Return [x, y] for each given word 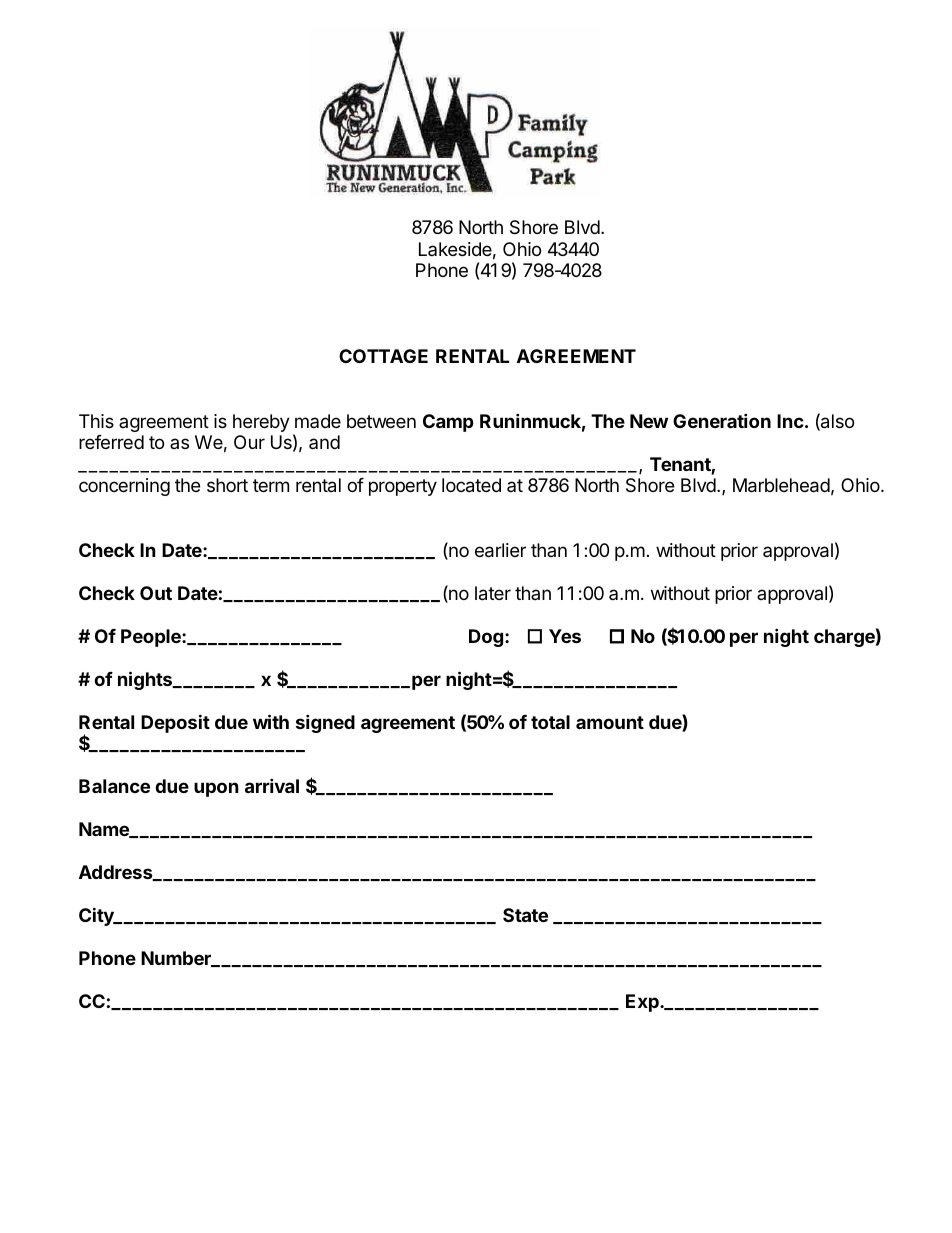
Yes [565, 636]
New [649, 421]
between [381, 421]
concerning [124, 487]
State [525, 915]
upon [216, 789]
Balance [114, 786]
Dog [486, 638]
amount [610, 722]
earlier [500, 550]
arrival [272, 785]
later [493, 593]
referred [111, 442]
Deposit [175, 723]
